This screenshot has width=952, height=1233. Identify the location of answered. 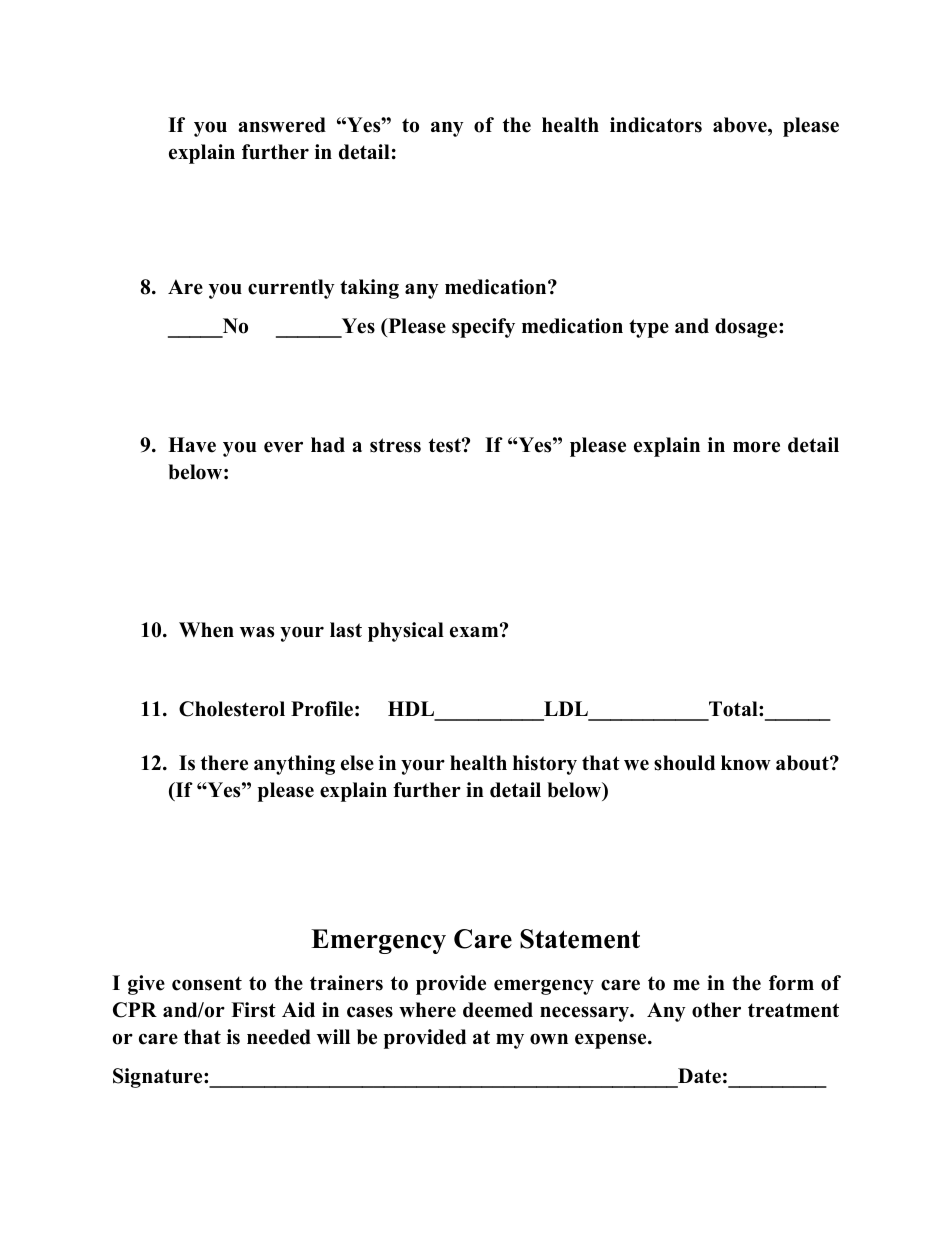
(282, 125).
